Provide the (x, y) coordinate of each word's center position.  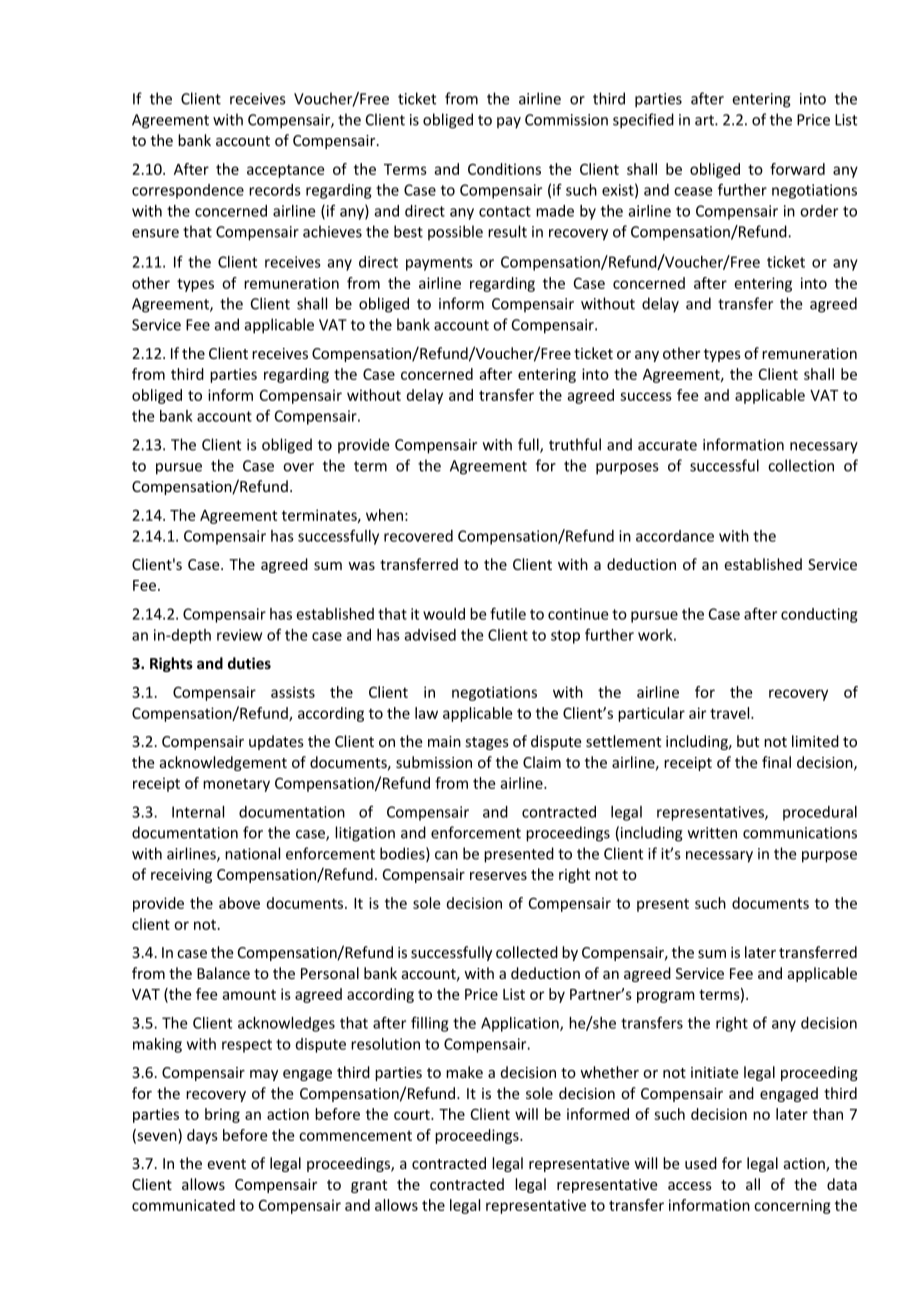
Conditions (504, 169)
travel (731, 713)
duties (249, 663)
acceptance (285, 171)
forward (797, 169)
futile (508, 613)
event (226, 1164)
